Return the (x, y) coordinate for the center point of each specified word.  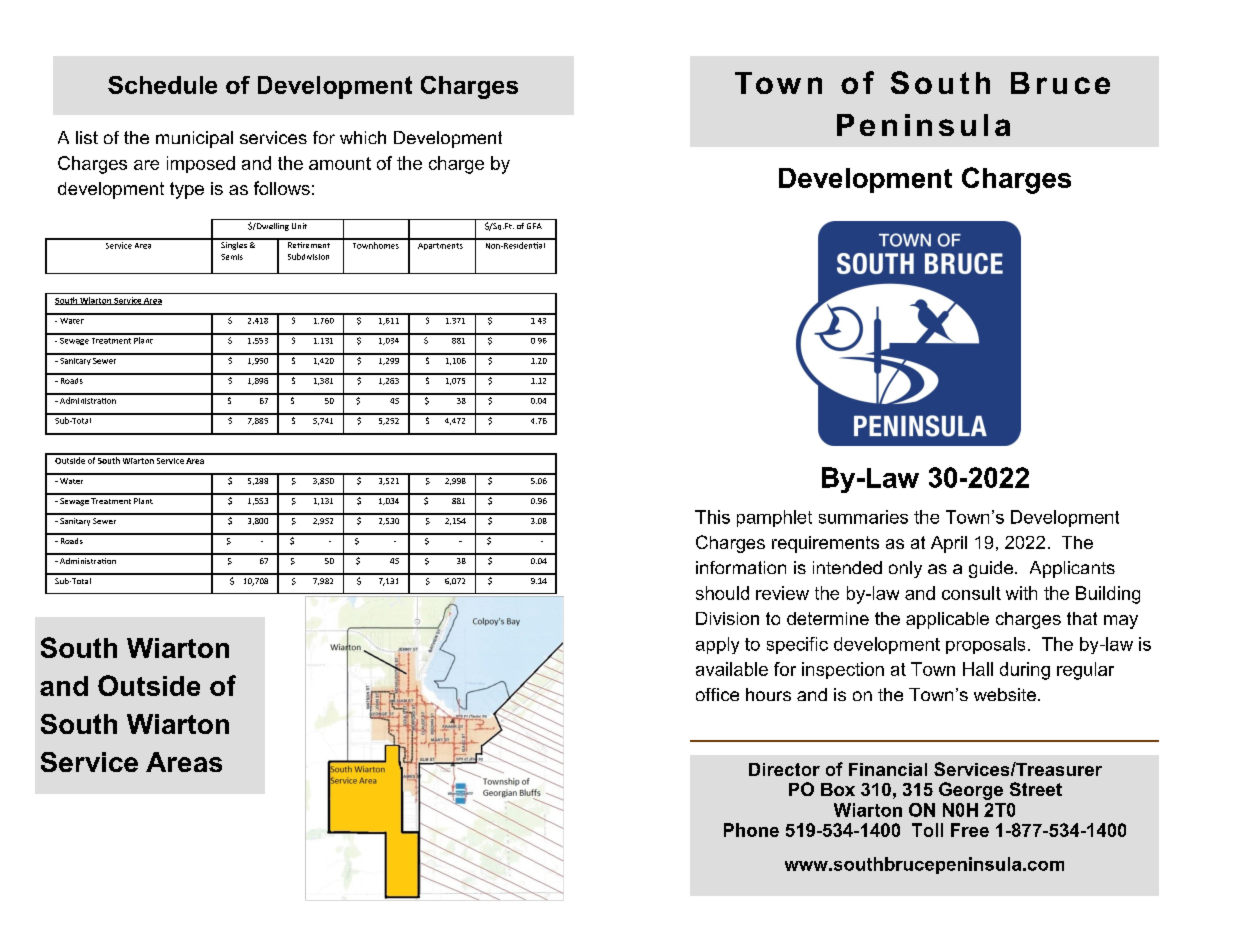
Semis (232, 257)
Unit (299, 226)
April (949, 544)
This (712, 517)
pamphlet (774, 518)
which (363, 137)
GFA (534, 226)
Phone (751, 830)
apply (717, 645)
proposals (985, 645)
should (722, 593)
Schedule (162, 85)
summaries (863, 517)
